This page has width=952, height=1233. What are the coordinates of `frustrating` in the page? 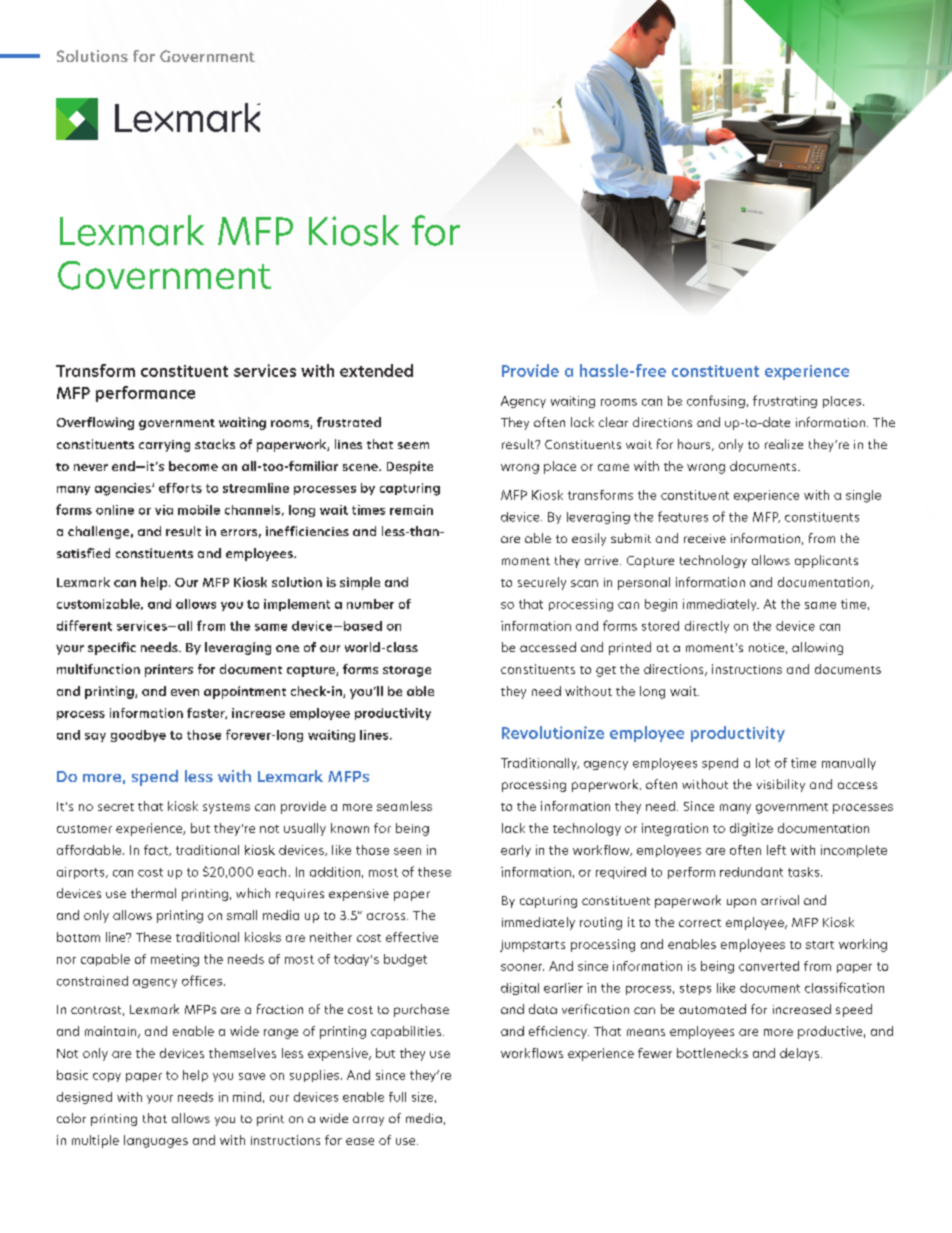 It's located at (785, 401).
